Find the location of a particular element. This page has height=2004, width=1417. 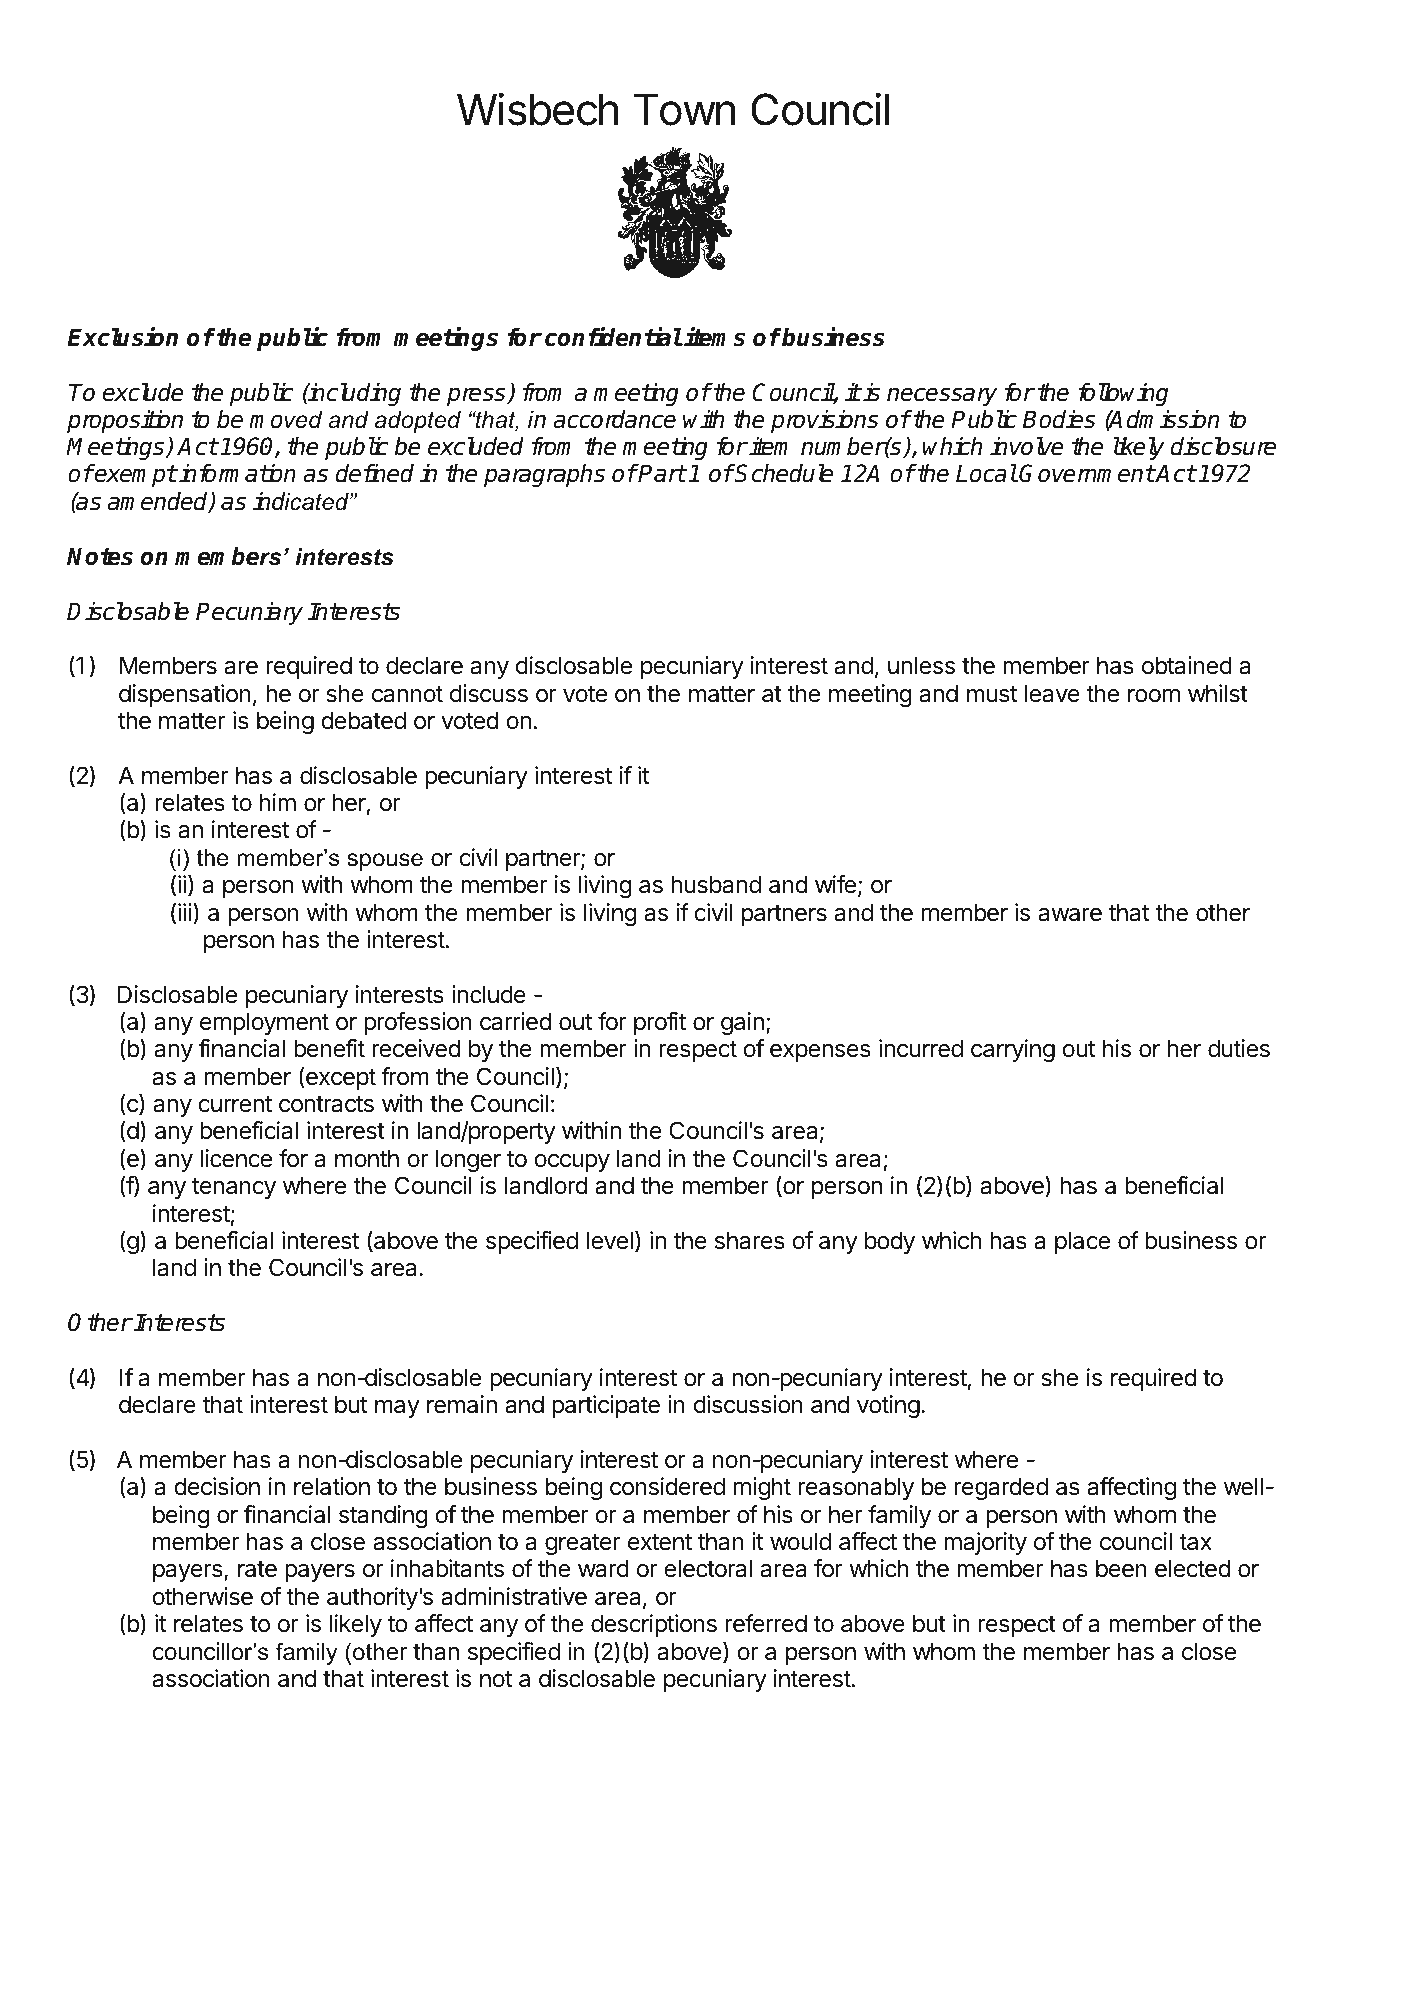

following is located at coordinates (1123, 394).
